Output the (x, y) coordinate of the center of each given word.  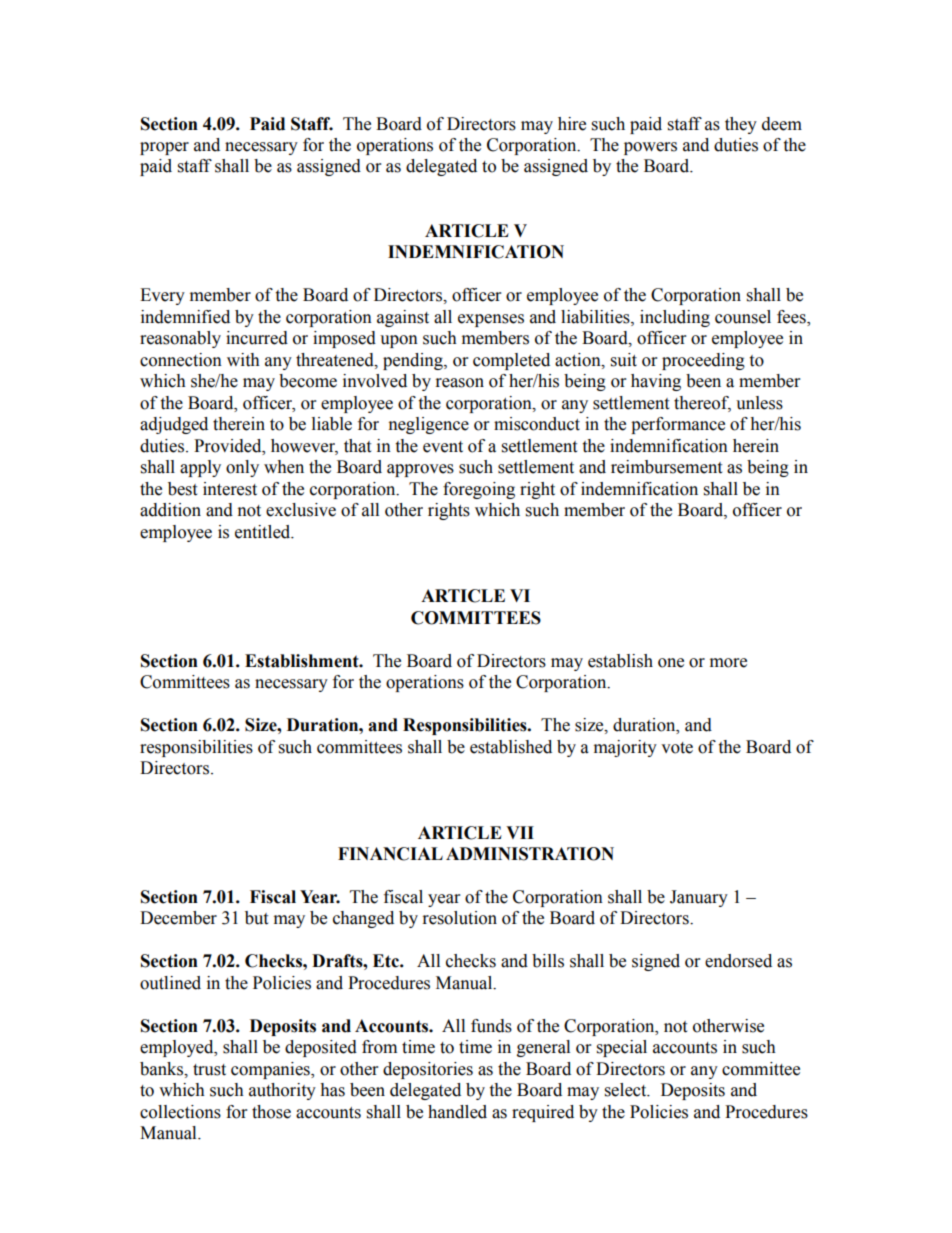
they (741, 125)
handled (457, 1112)
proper (164, 148)
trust (209, 1070)
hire (572, 124)
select (627, 1090)
